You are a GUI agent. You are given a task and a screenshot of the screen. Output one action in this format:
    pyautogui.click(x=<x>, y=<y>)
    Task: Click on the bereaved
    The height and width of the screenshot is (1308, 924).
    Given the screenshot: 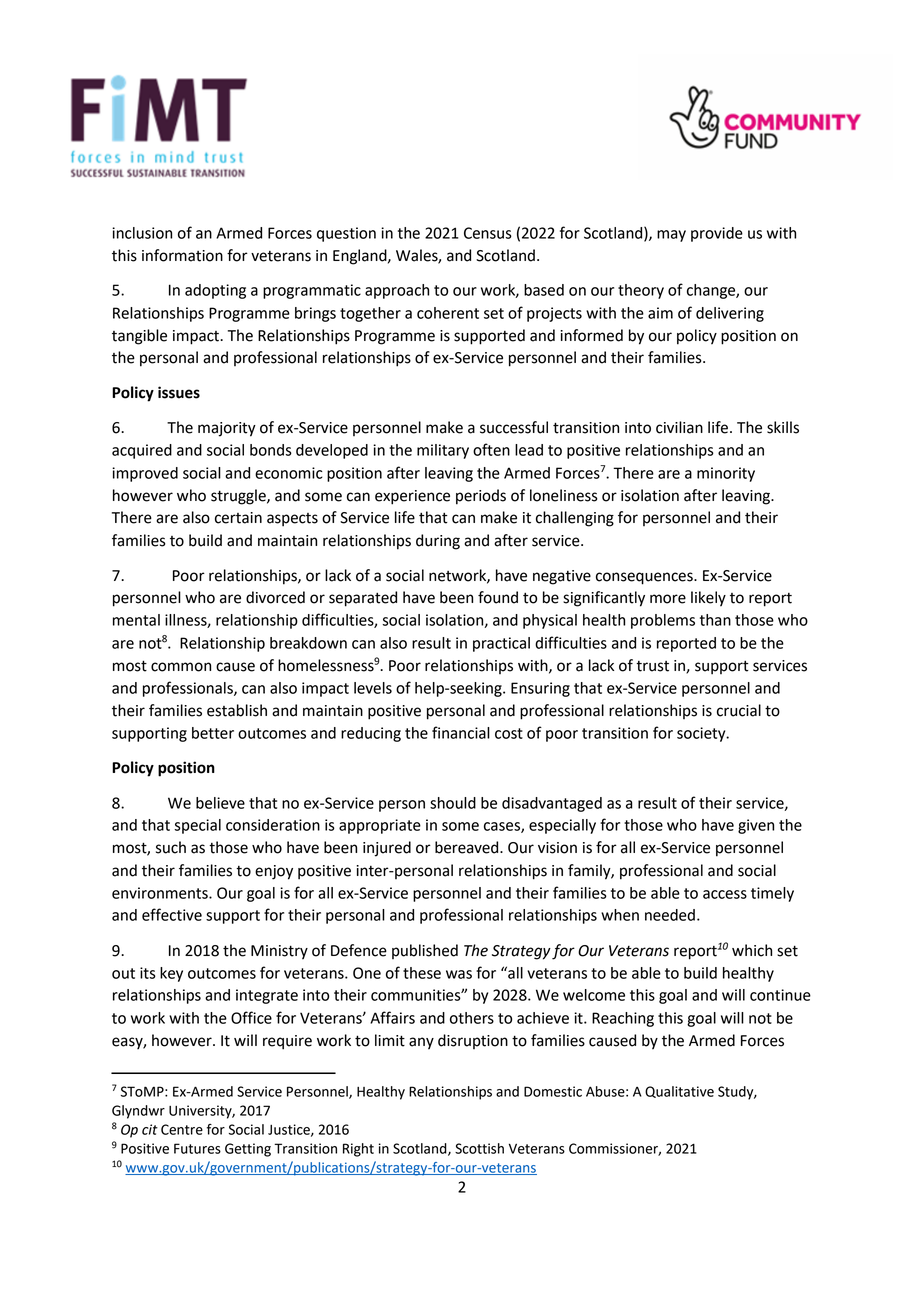 What is the action you would take?
    pyautogui.click(x=468, y=847)
